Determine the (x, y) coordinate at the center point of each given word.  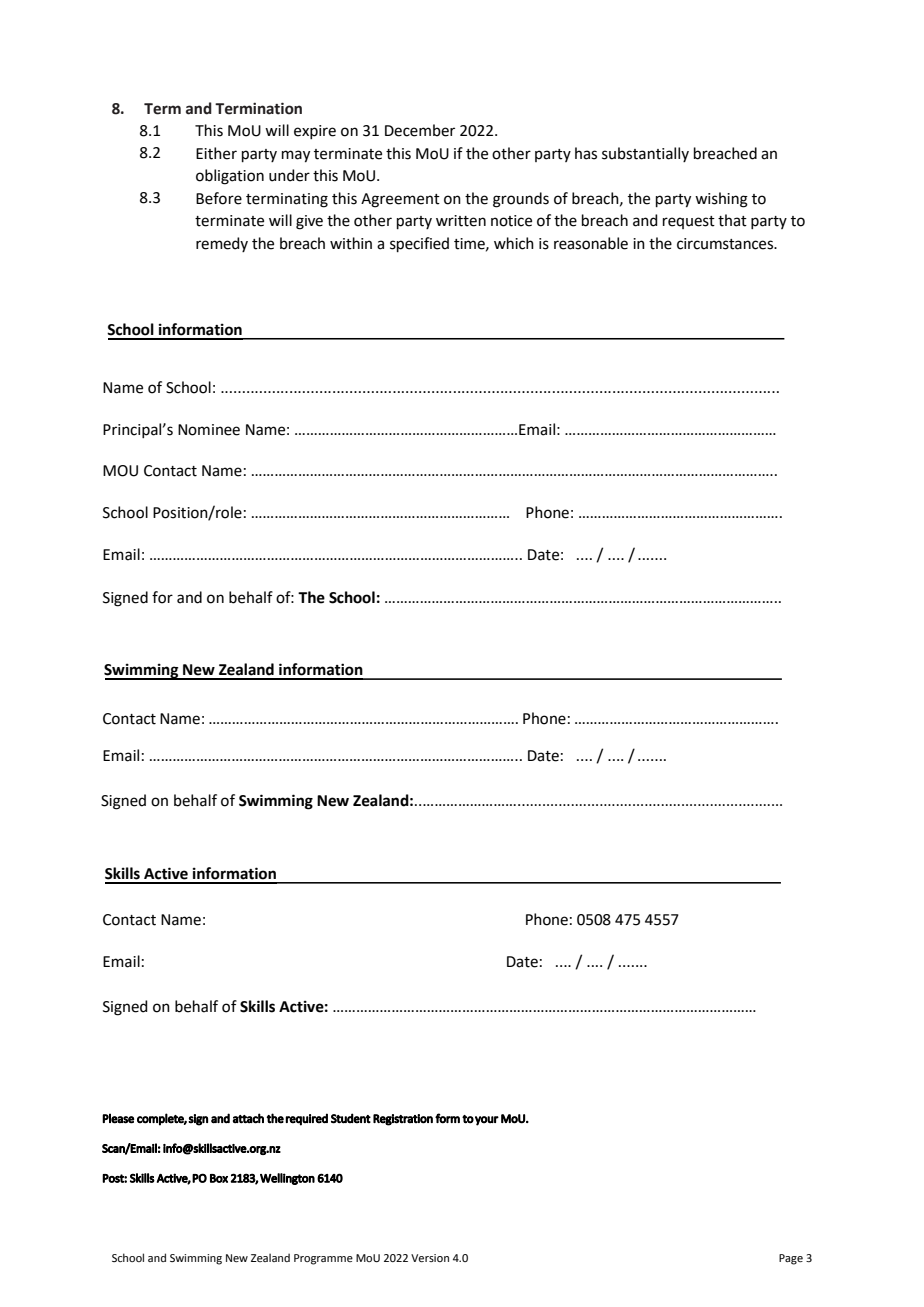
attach (248, 1118)
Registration (403, 1120)
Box (219, 1178)
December (420, 130)
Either (216, 153)
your (487, 1121)
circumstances (726, 244)
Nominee (209, 430)
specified (419, 244)
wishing (721, 200)
